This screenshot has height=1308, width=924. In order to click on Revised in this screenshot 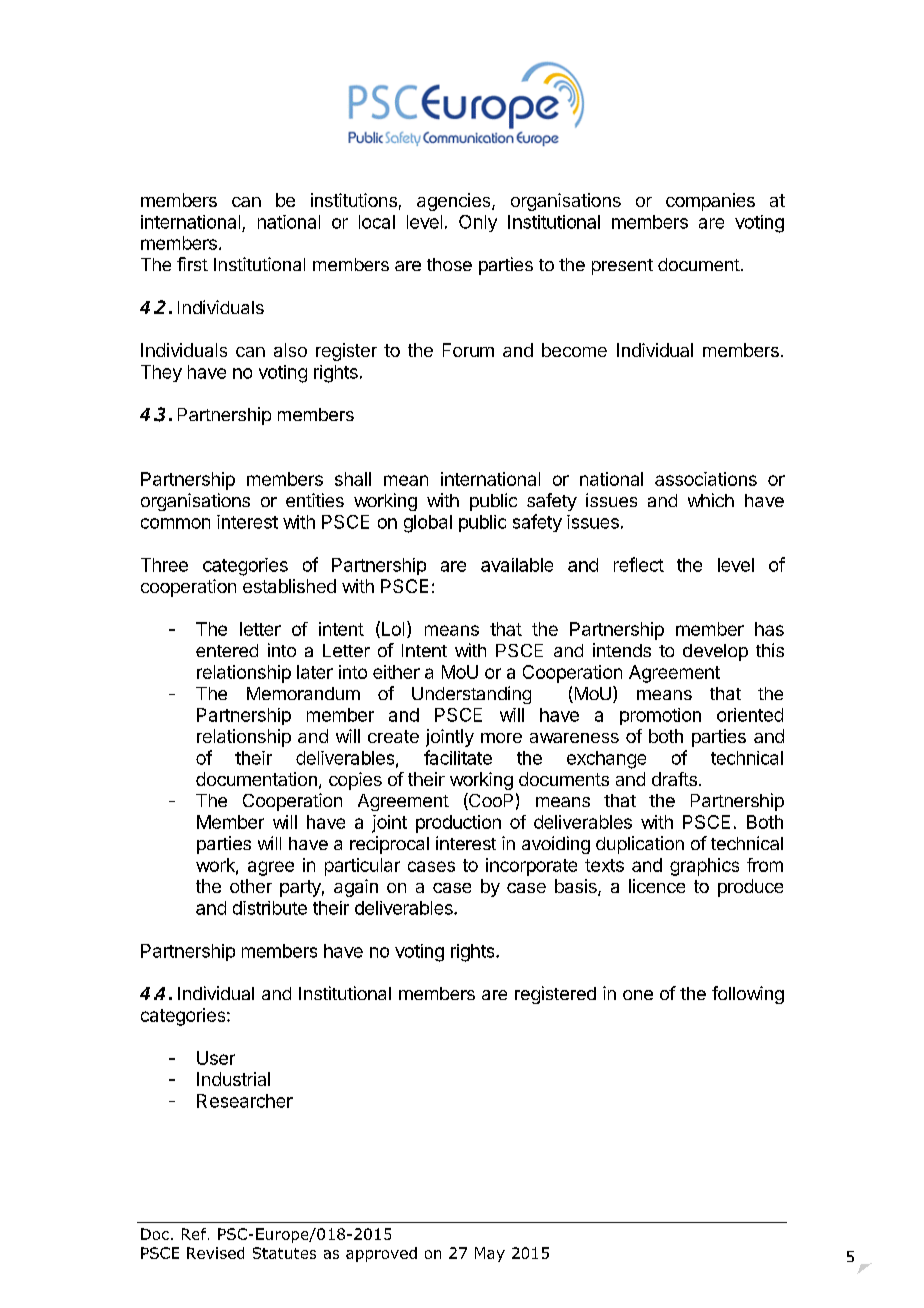, I will do `click(215, 1253)`.
